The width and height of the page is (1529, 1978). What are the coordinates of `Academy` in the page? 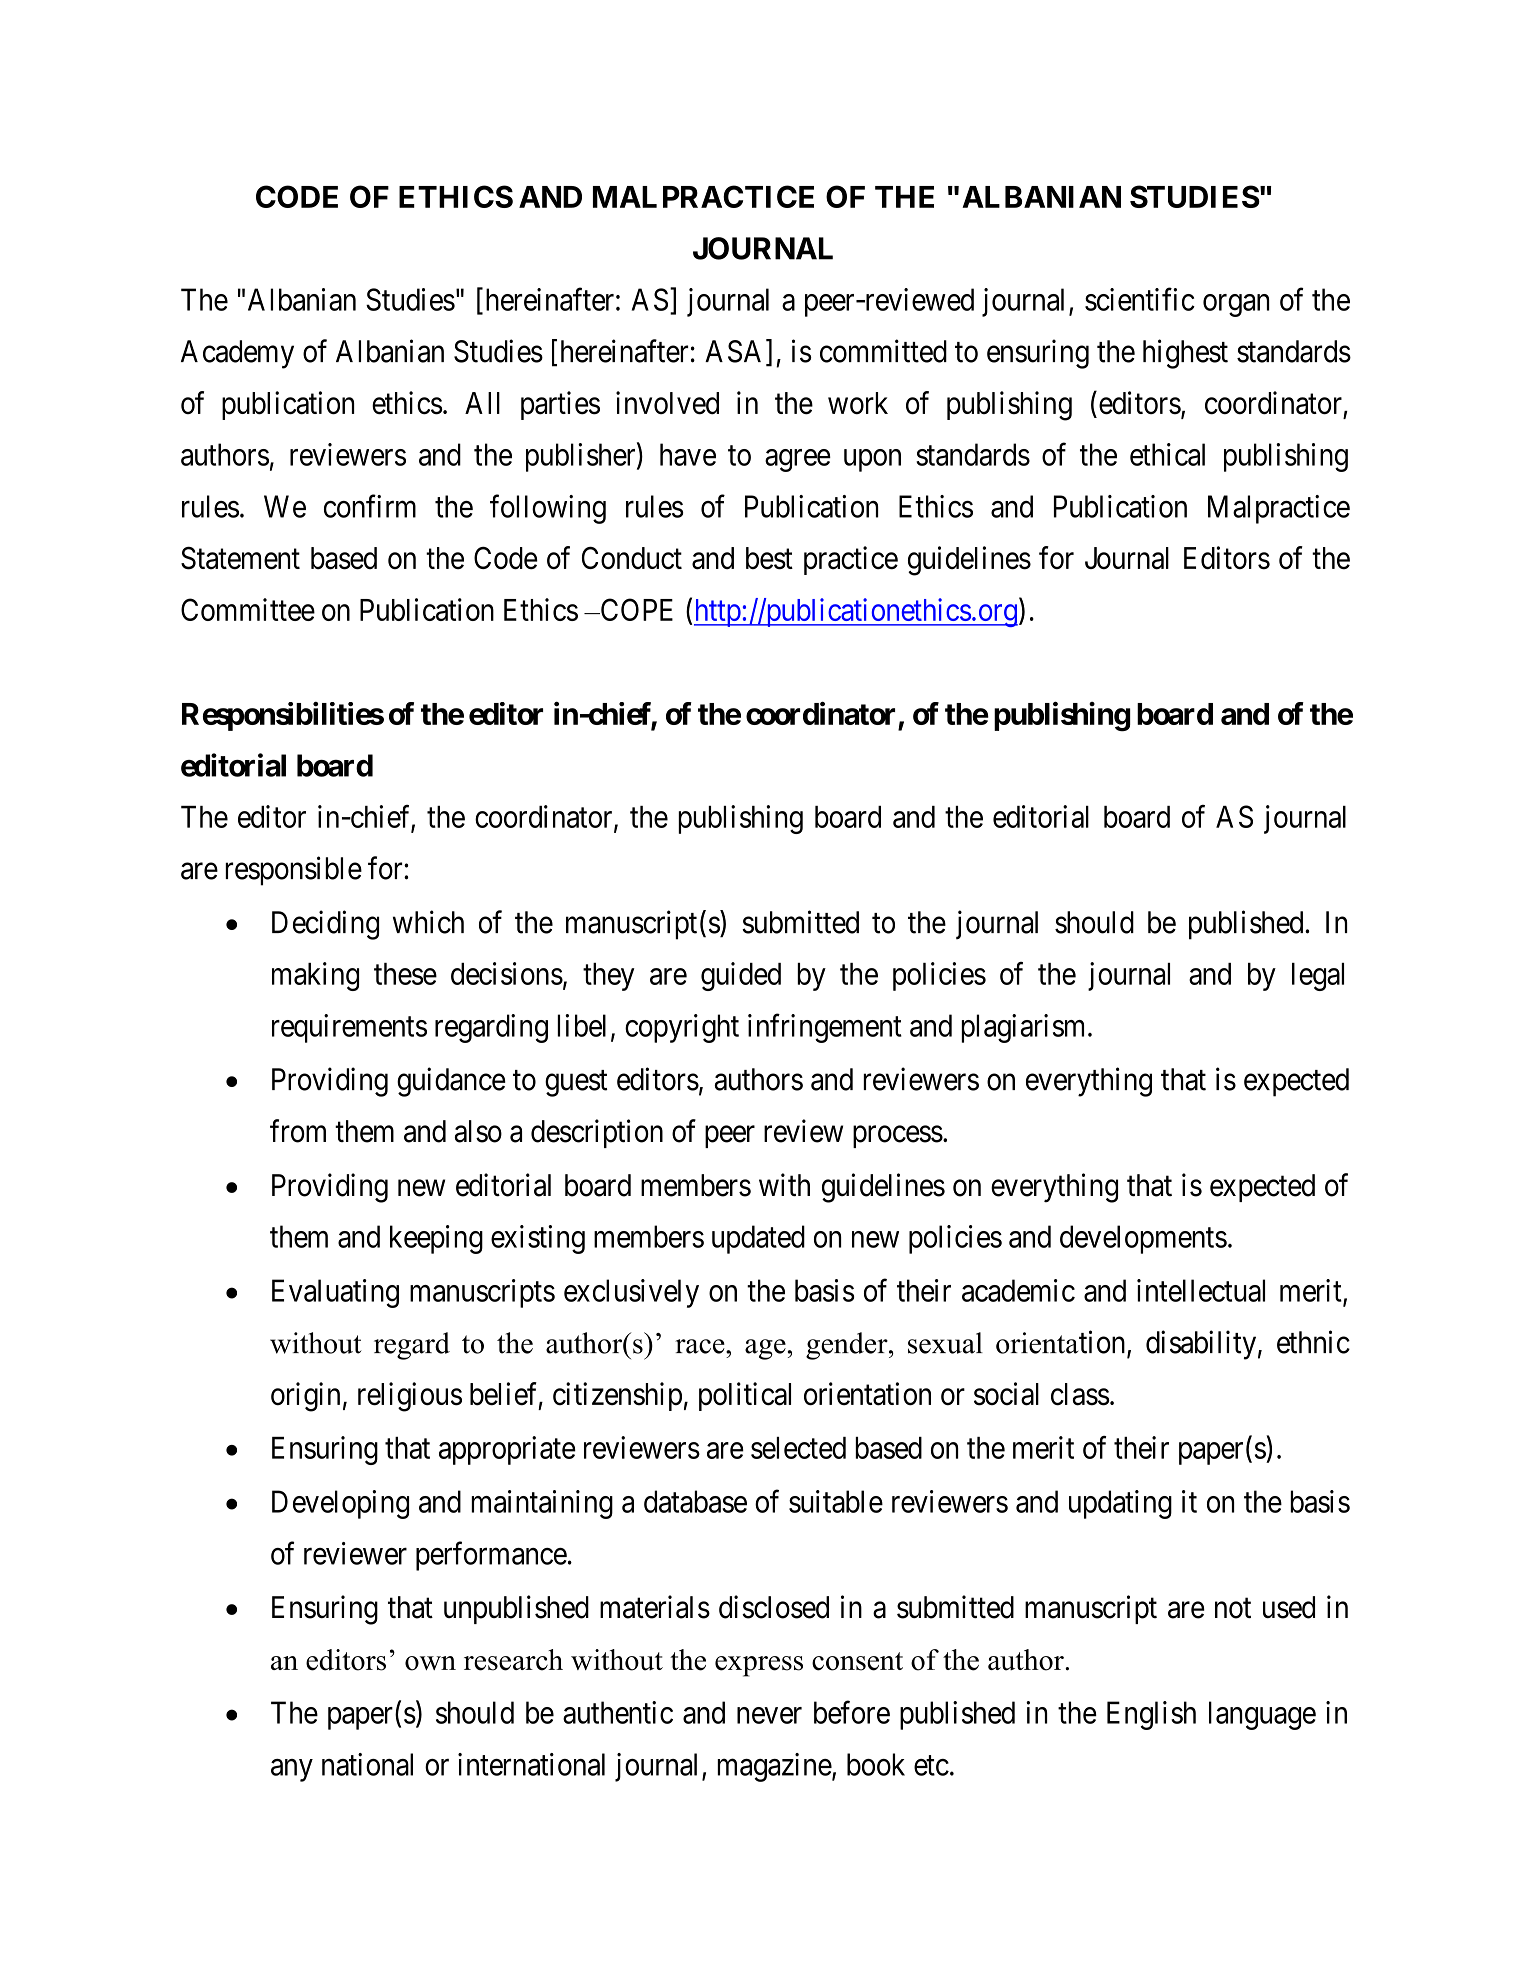 It's located at (237, 354).
